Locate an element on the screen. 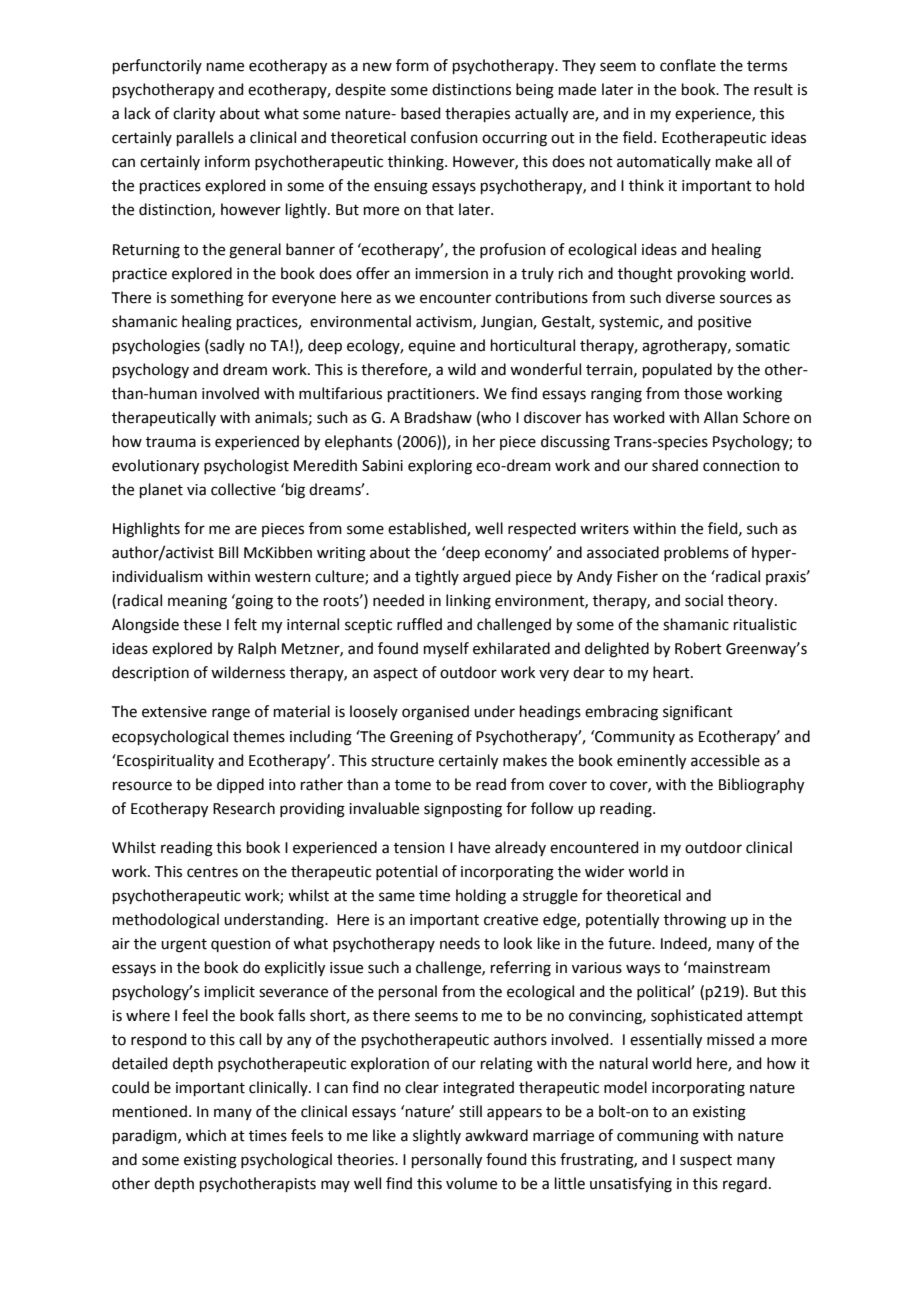  centres is located at coordinates (212, 872).
